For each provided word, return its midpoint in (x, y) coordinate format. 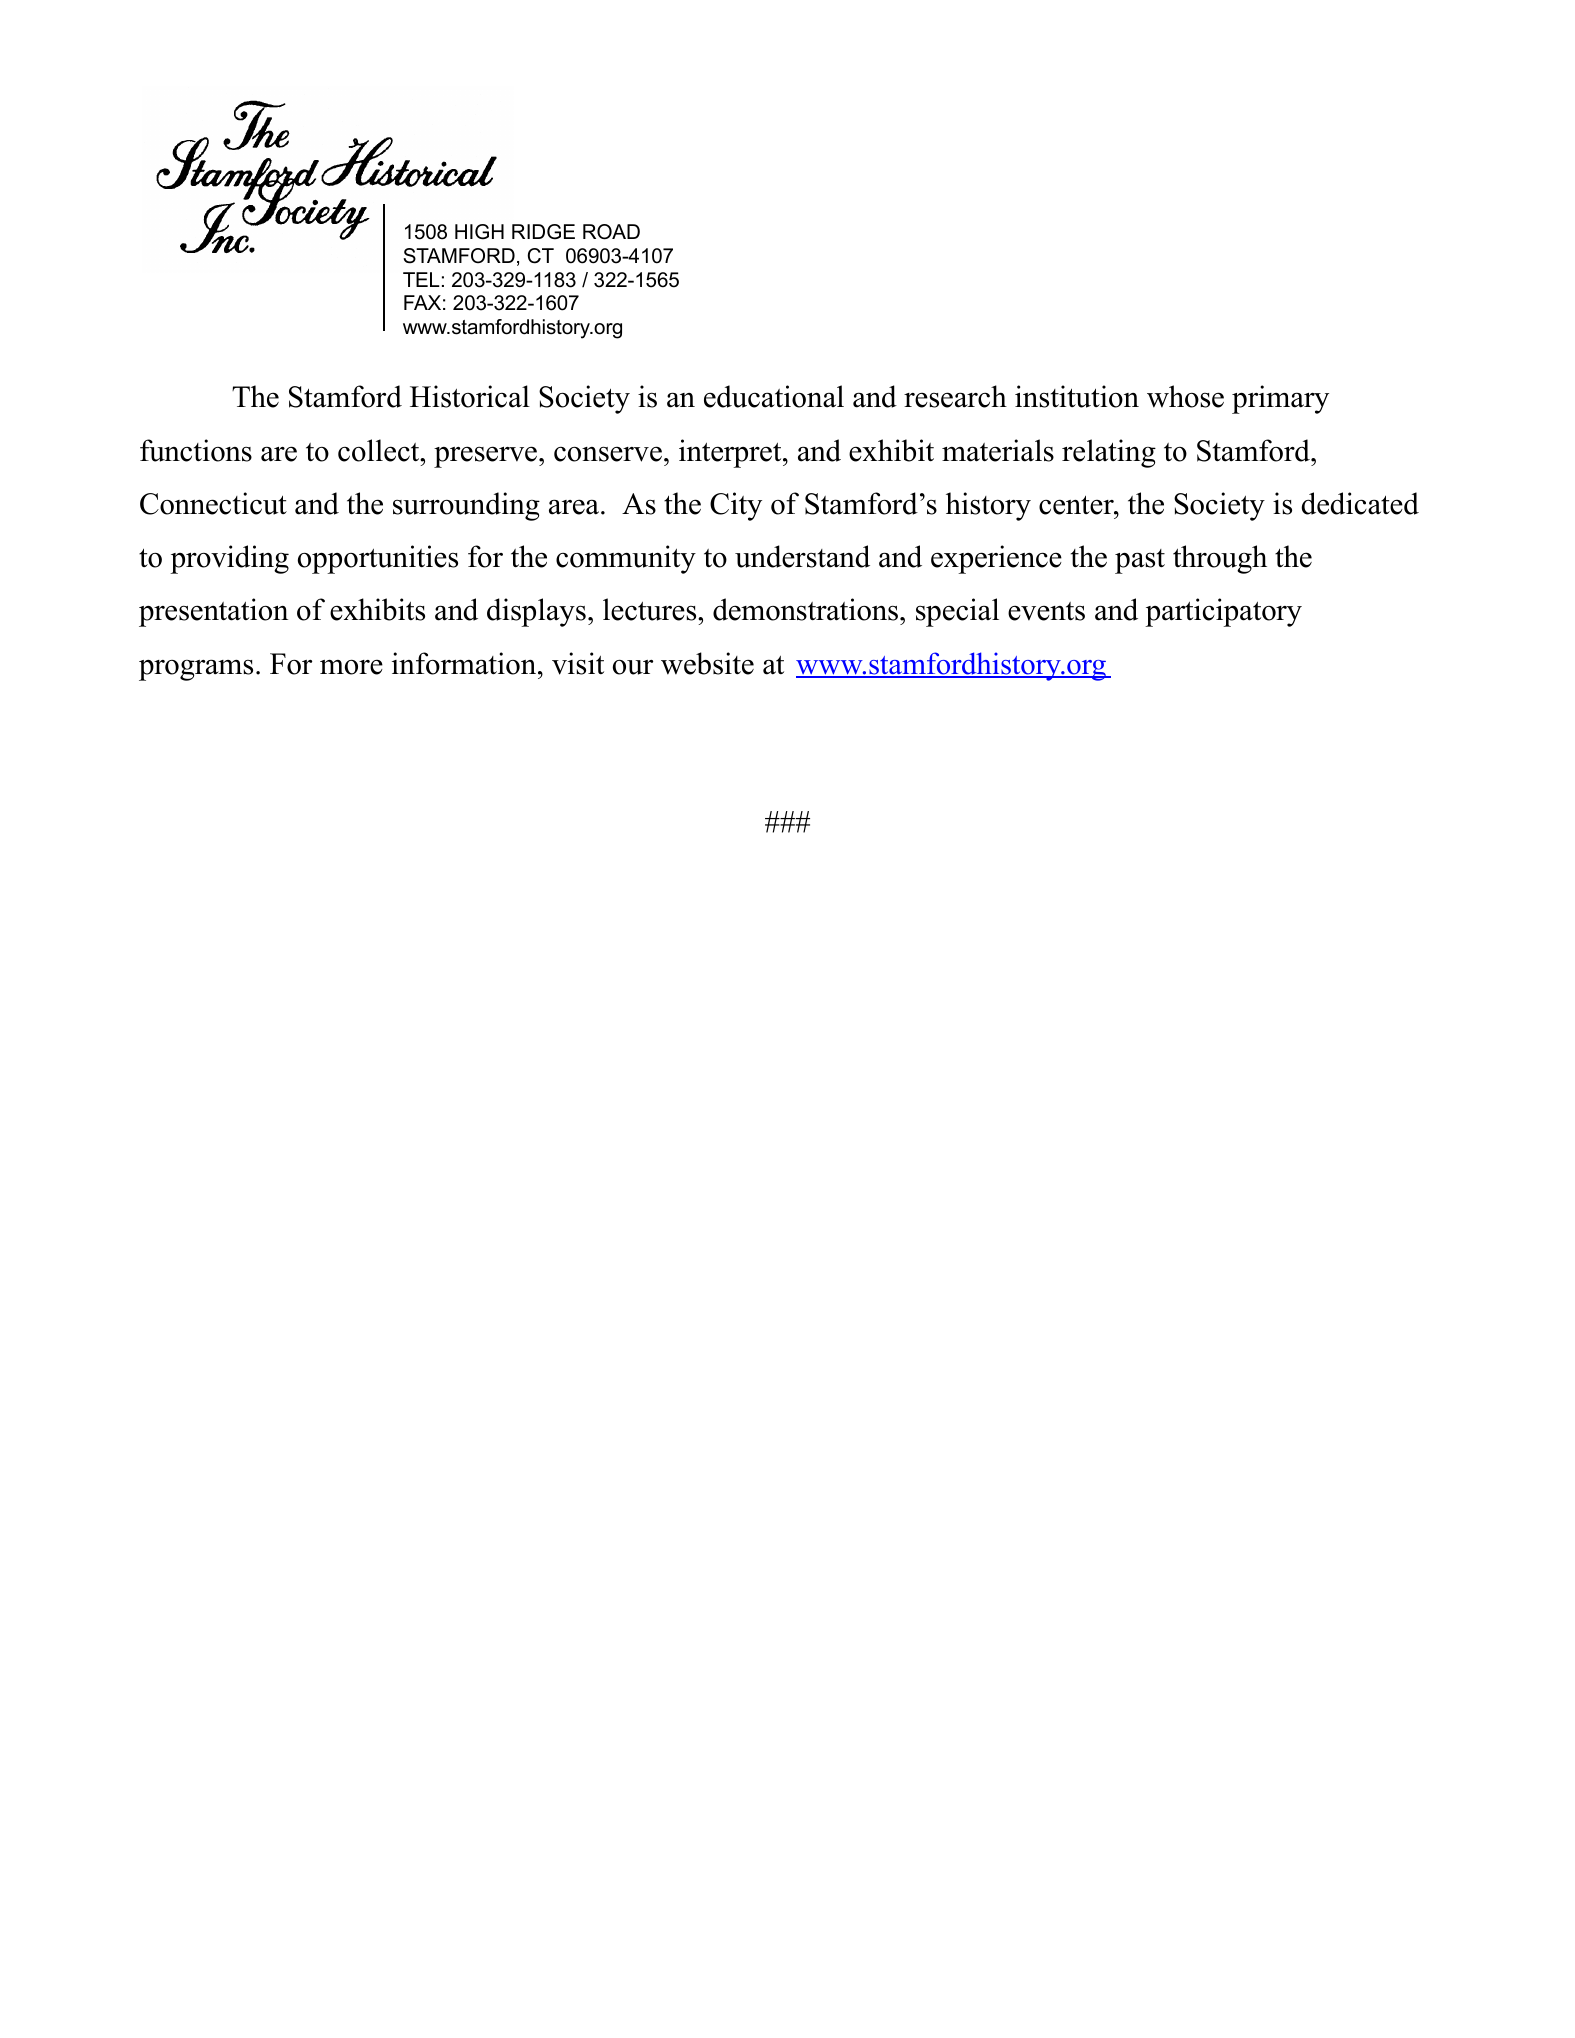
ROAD (611, 232)
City (736, 506)
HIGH (479, 232)
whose (1185, 396)
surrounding (466, 506)
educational (774, 396)
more (351, 667)
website (707, 663)
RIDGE (543, 232)
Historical (470, 396)
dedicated (1360, 503)
